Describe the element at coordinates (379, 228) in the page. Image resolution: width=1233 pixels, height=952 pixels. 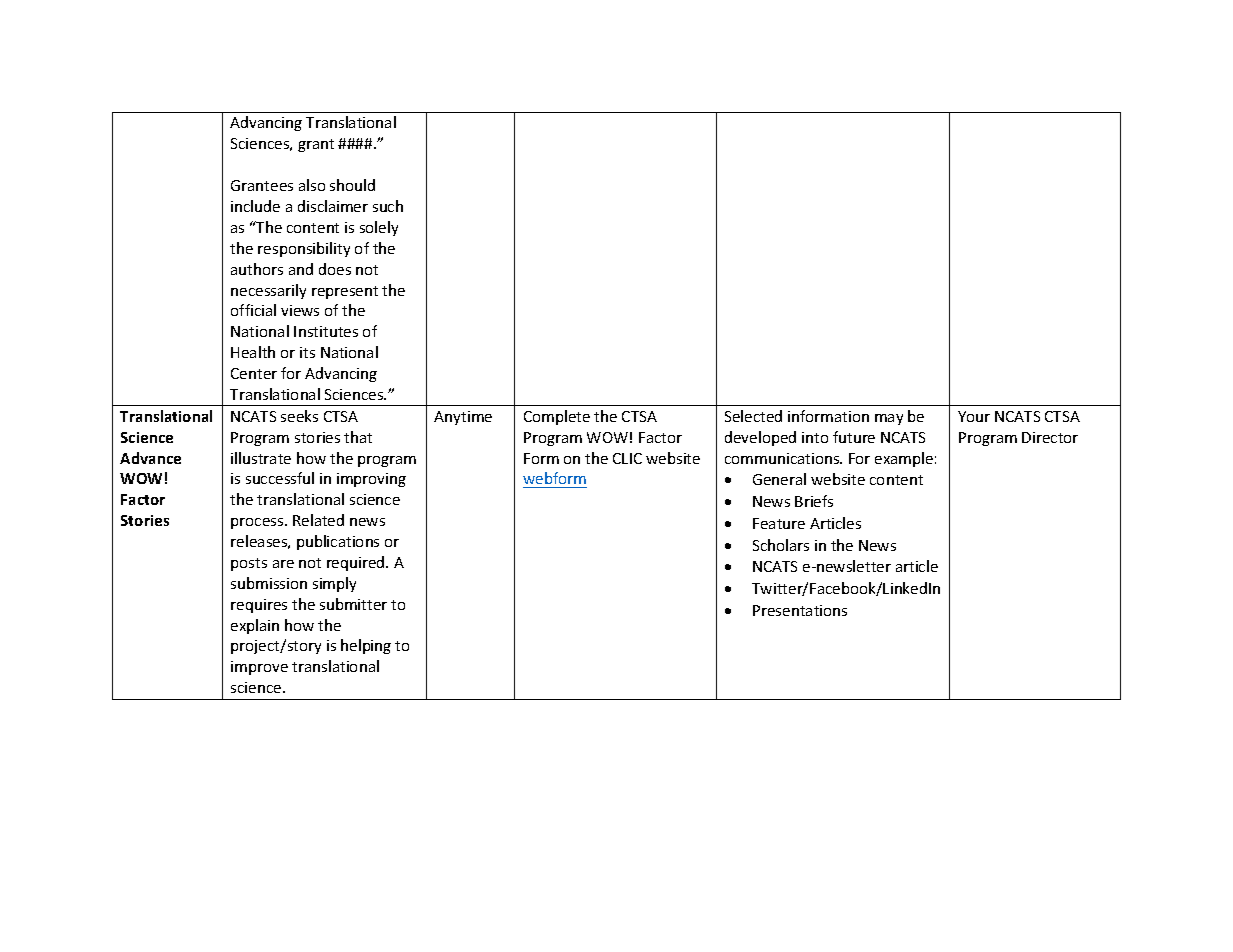
I see `solely` at that location.
